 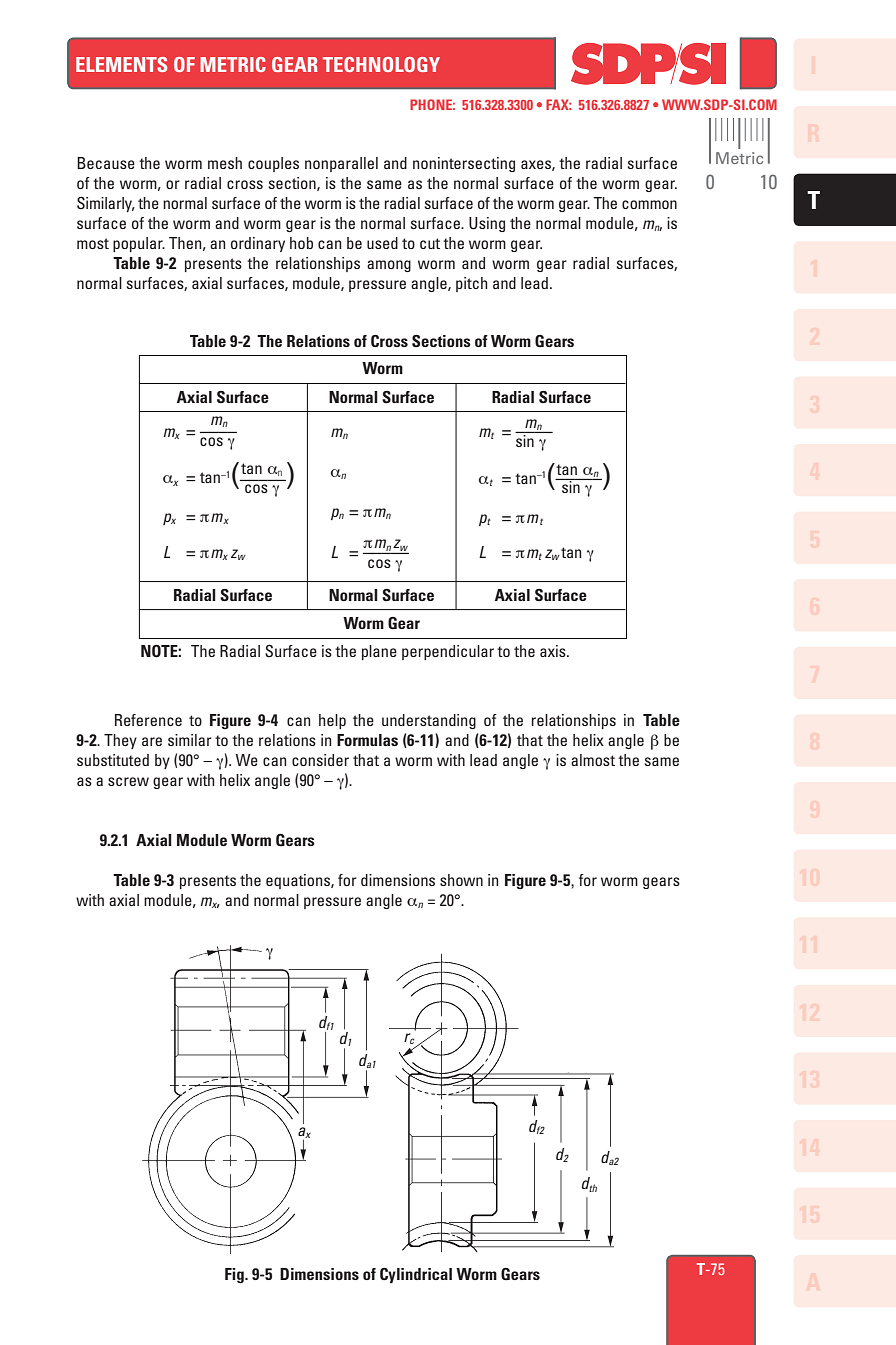 I want to click on screw, so click(x=128, y=781).
